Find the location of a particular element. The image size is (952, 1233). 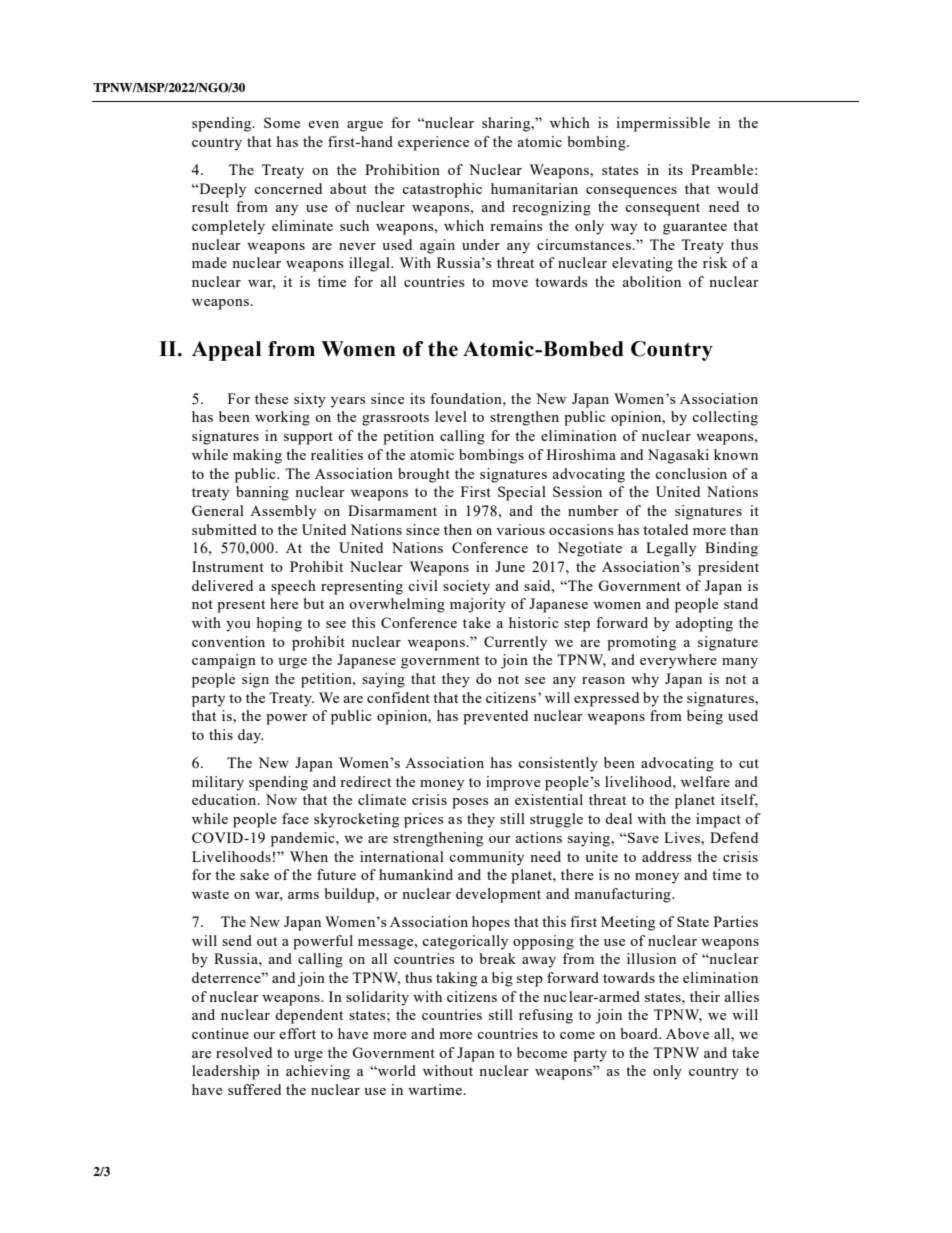

impermissible is located at coordinates (663, 124).
